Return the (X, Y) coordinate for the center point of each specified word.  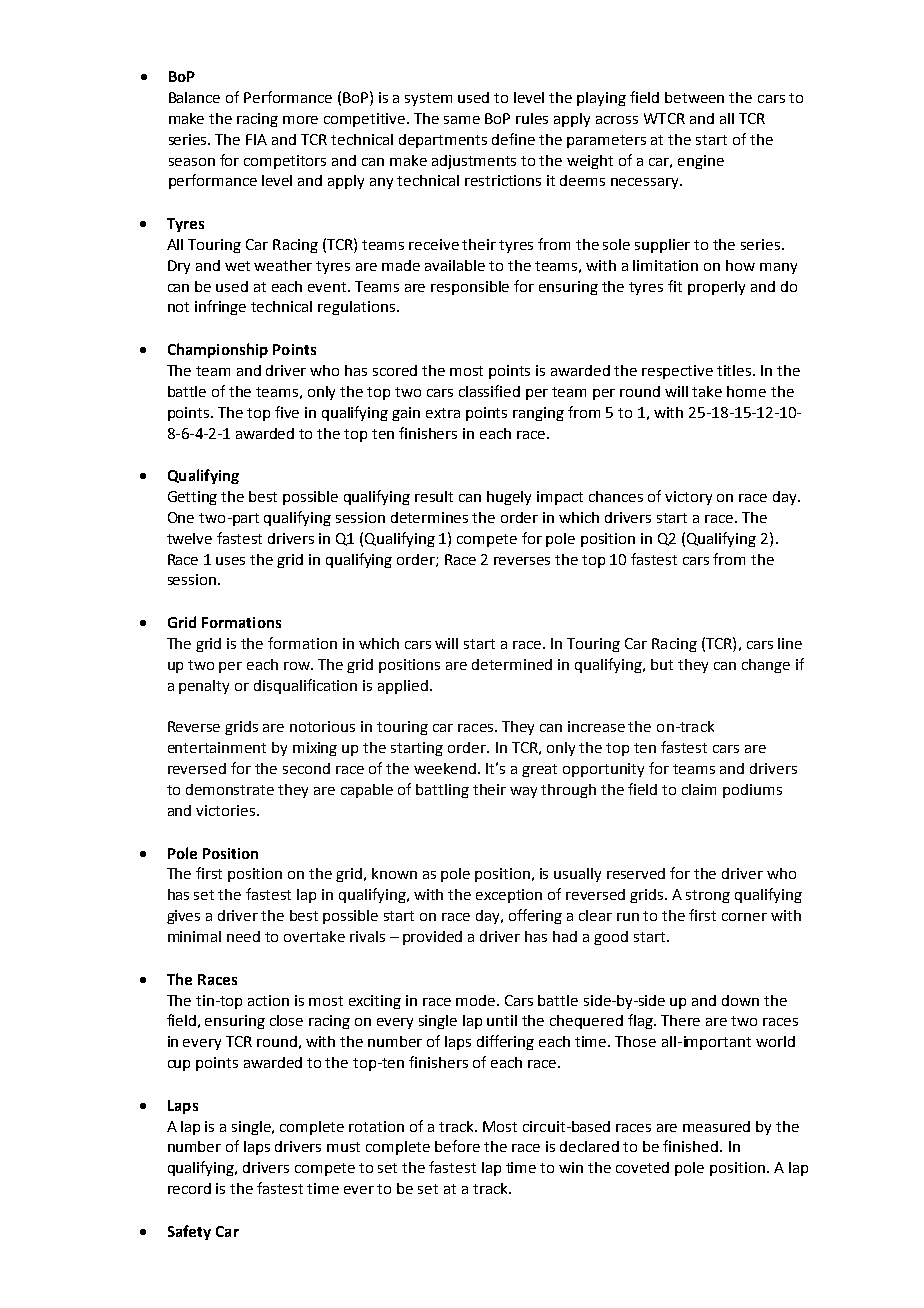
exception (509, 896)
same (462, 120)
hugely (509, 498)
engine (701, 162)
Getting (192, 498)
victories (225, 810)
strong (708, 896)
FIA (256, 139)
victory (688, 498)
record (189, 1188)
